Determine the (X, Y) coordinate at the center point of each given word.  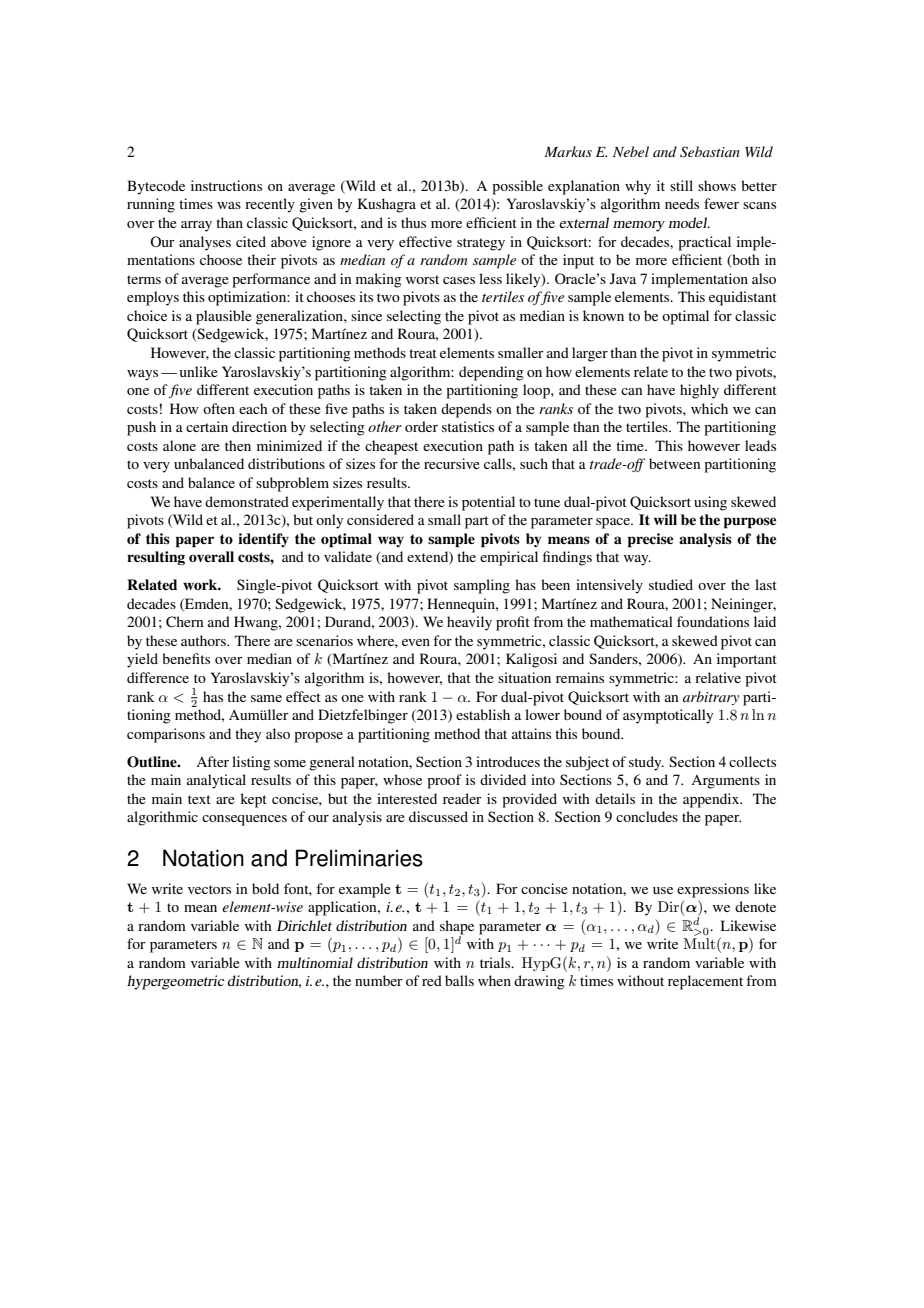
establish (483, 714)
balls (459, 980)
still (681, 185)
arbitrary (711, 698)
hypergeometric (175, 982)
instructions (226, 185)
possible (517, 187)
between (674, 463)
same (266, 698)
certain (207, 426)
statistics (468, 426)
